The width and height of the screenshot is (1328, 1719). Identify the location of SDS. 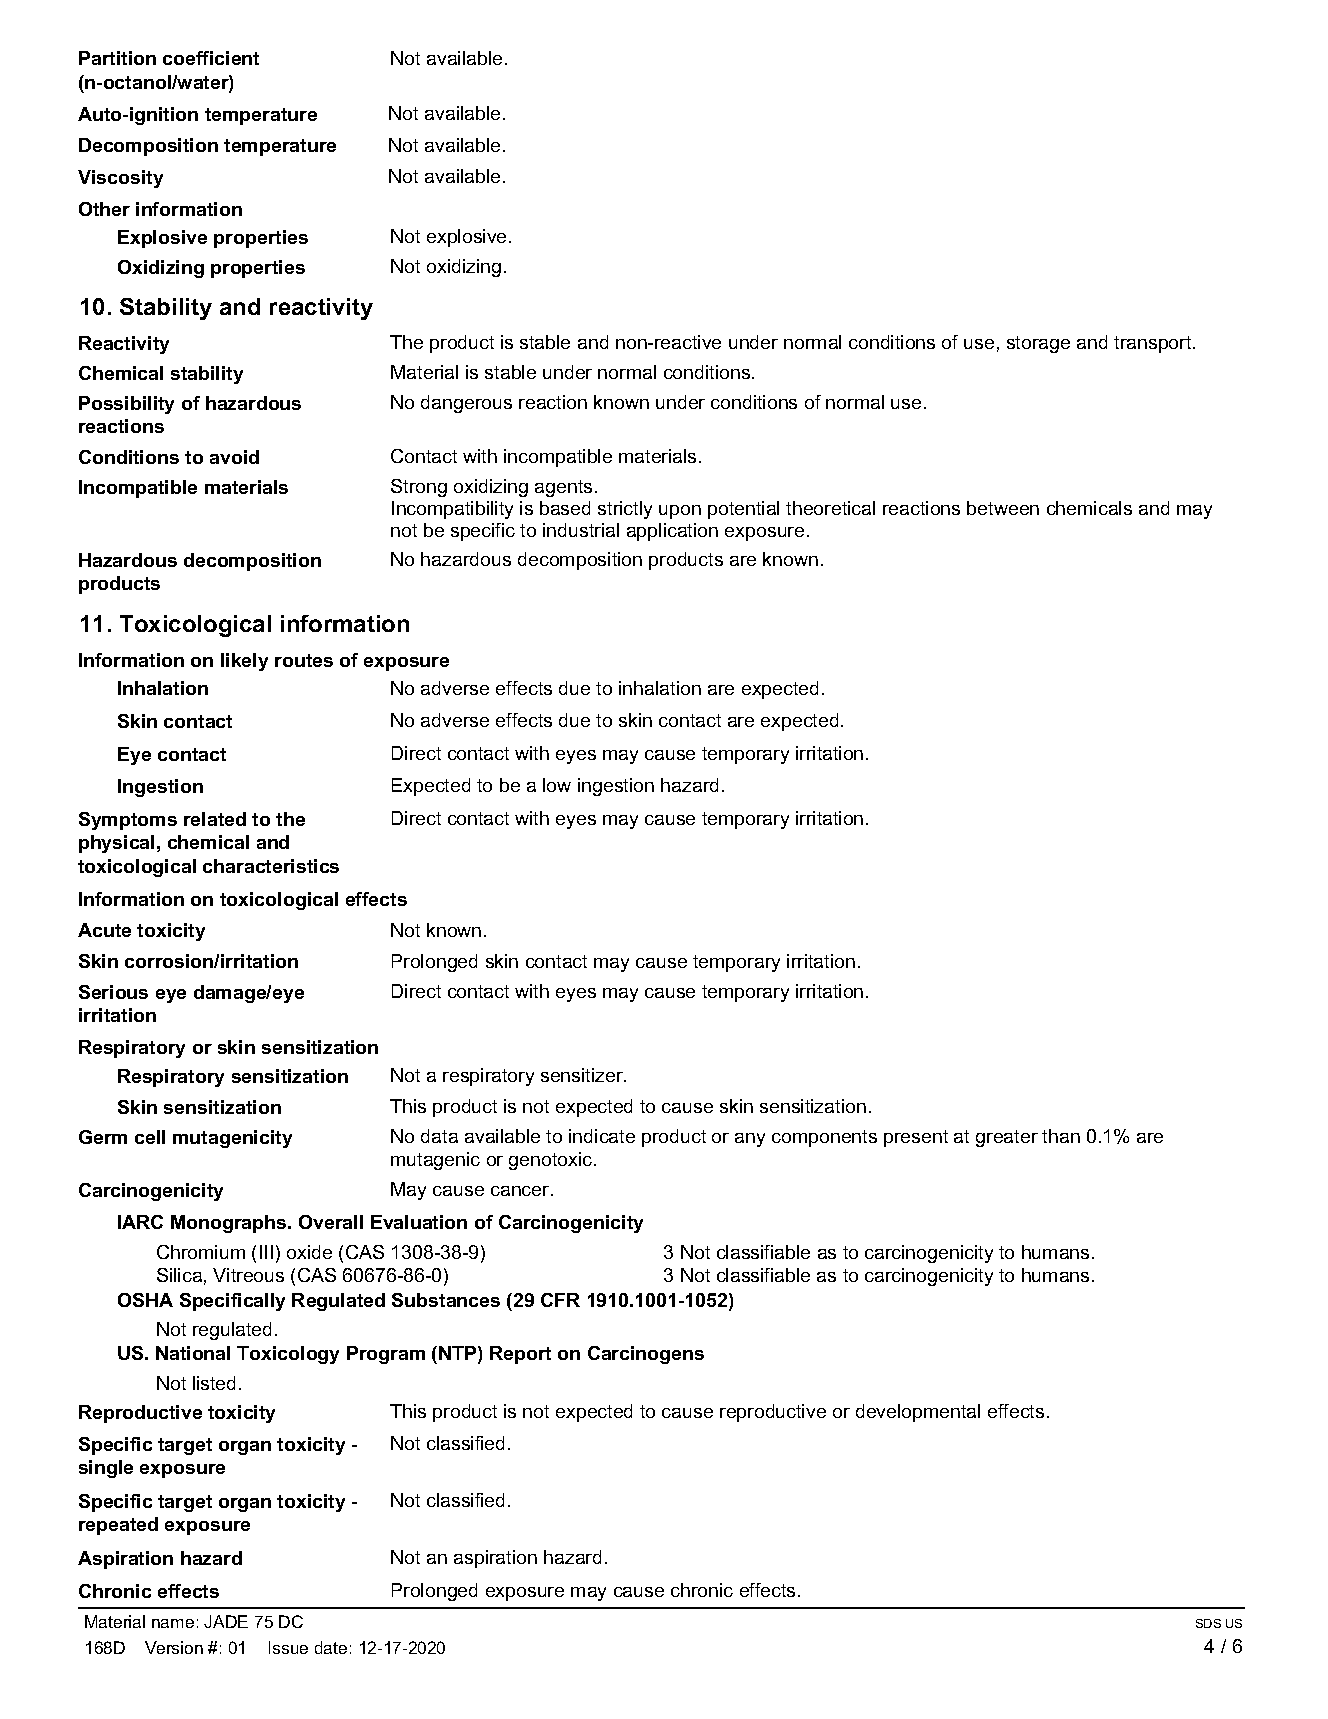
(1208, 1623).
